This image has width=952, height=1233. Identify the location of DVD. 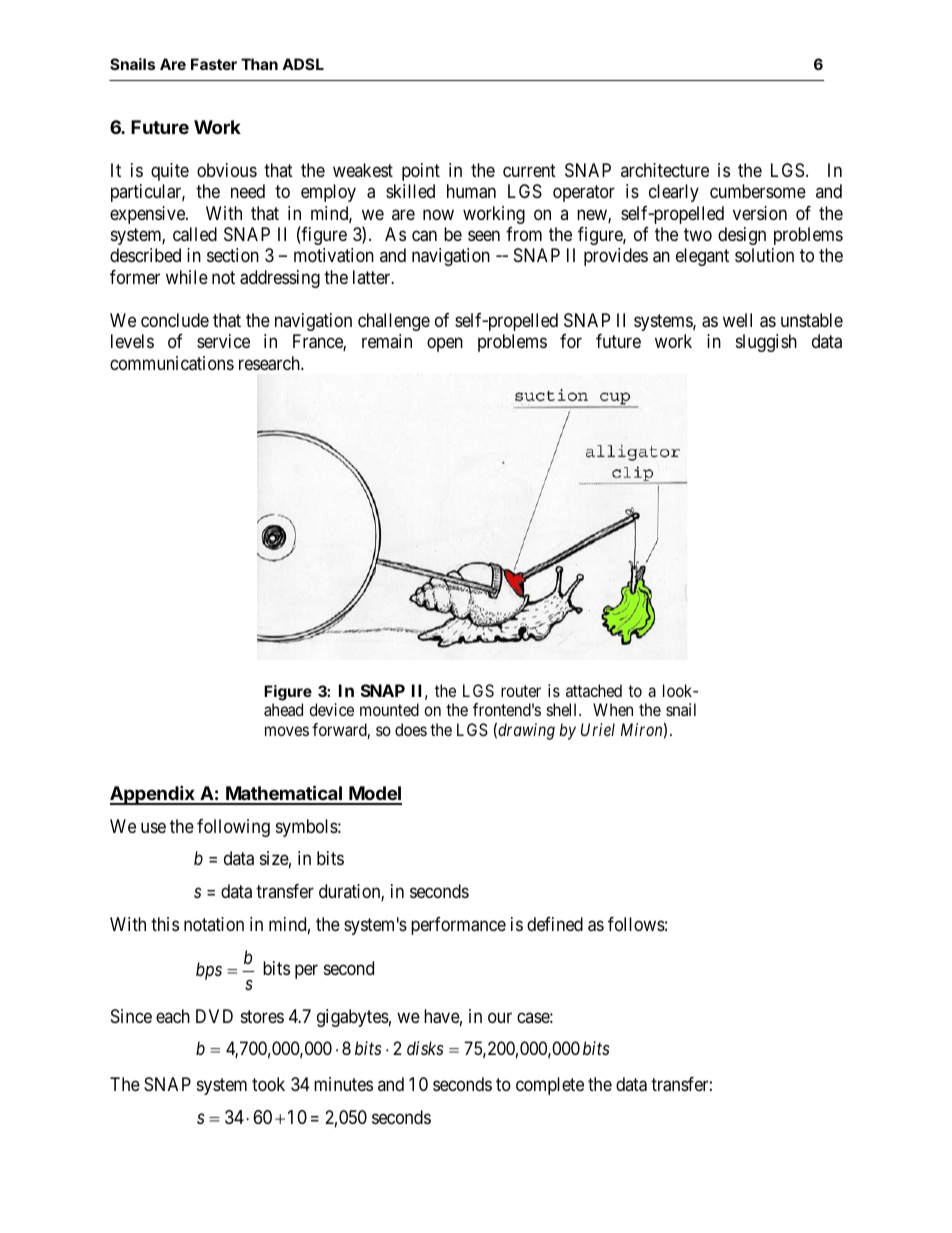
(214, 1016).
